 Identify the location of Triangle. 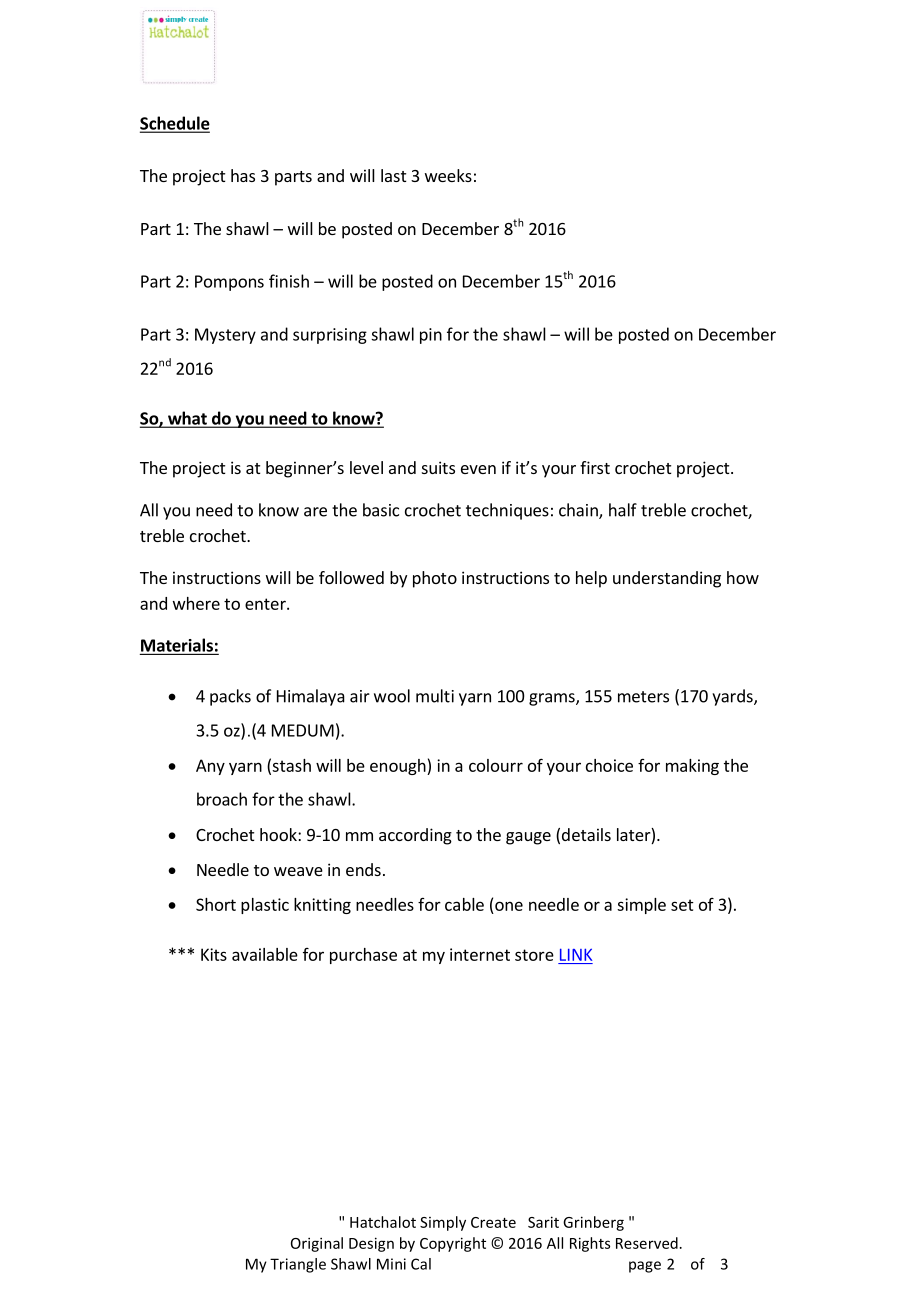
(298, 1265).
